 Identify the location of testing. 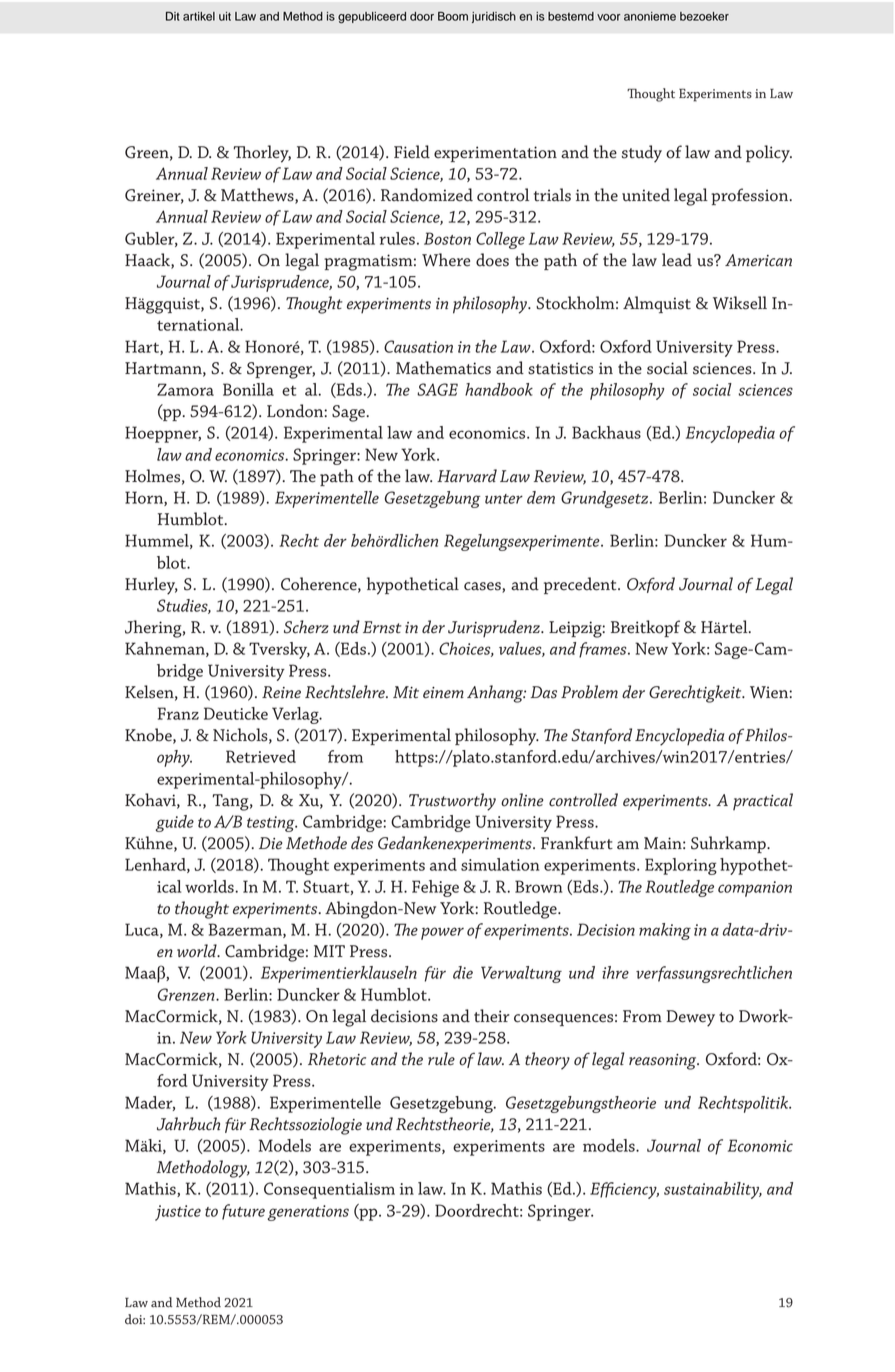
(272, 824).
